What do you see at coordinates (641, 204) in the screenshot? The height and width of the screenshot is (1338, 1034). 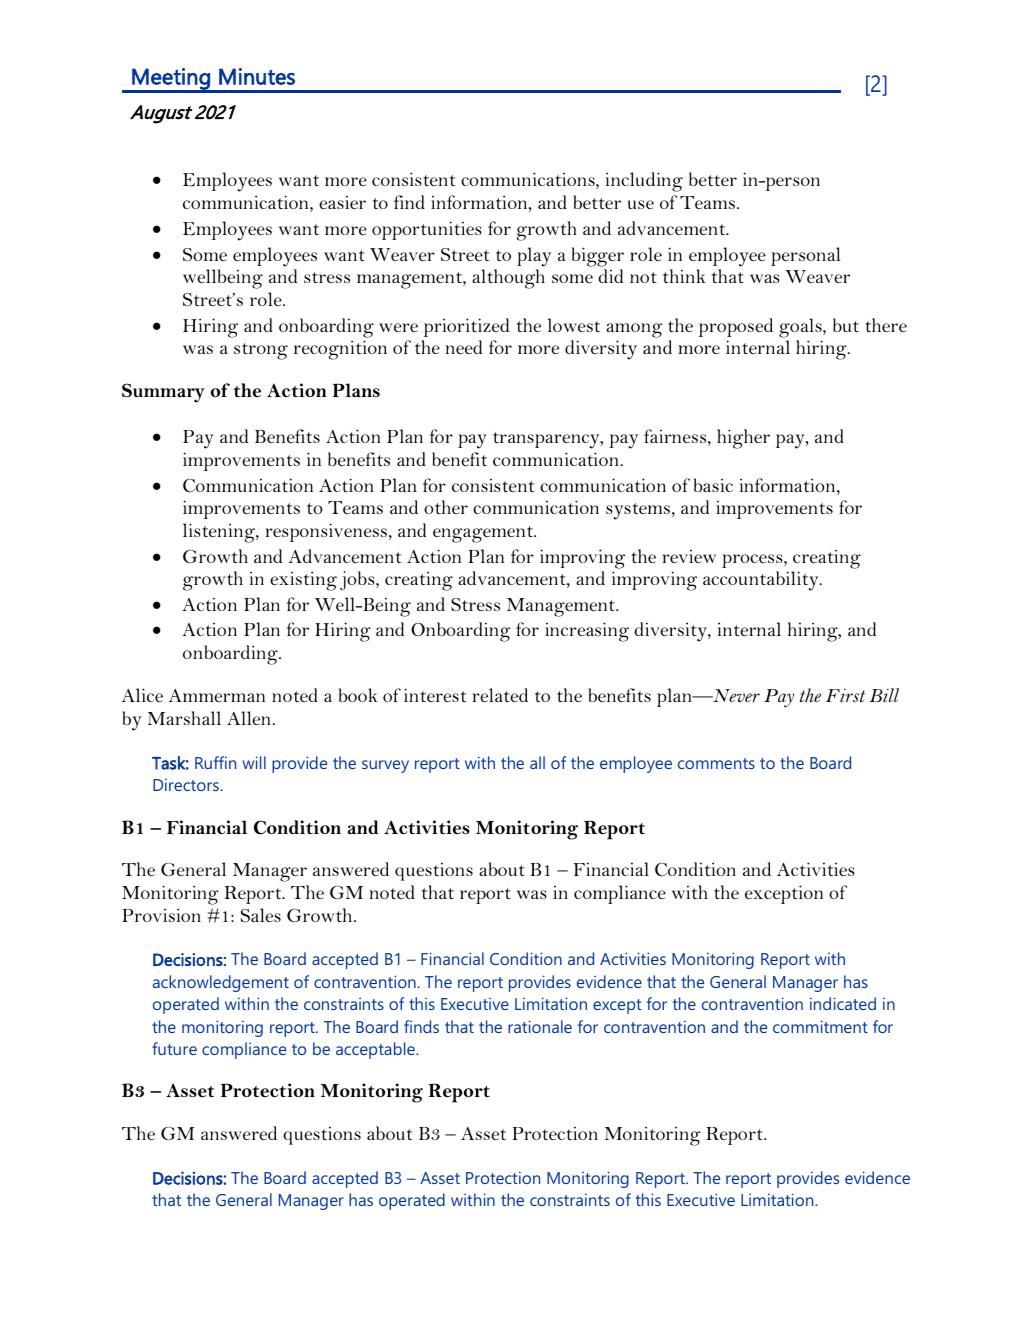 I see `use` at bounding box center [641, 204].
